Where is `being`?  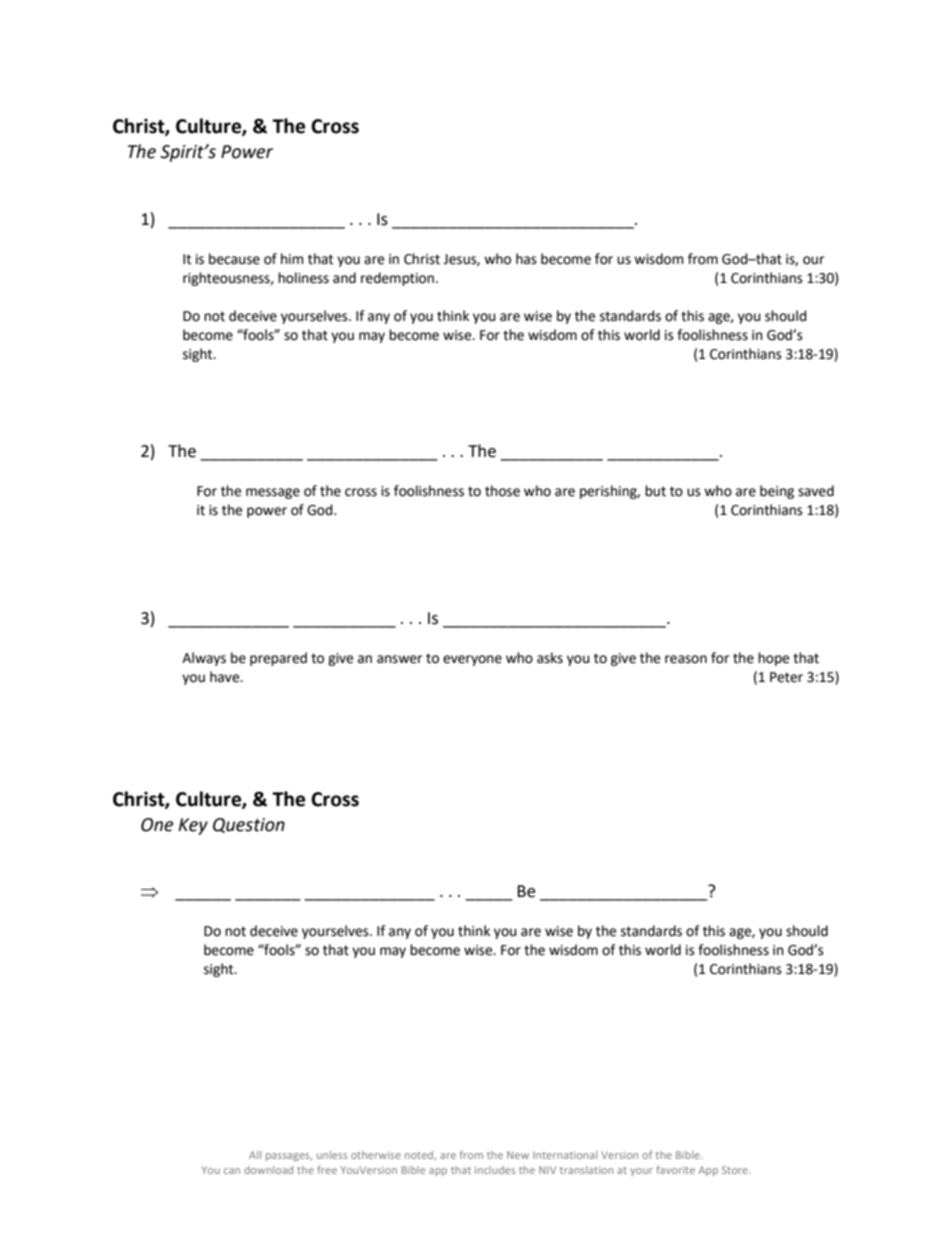
being is located at coordinates (777, 492).
